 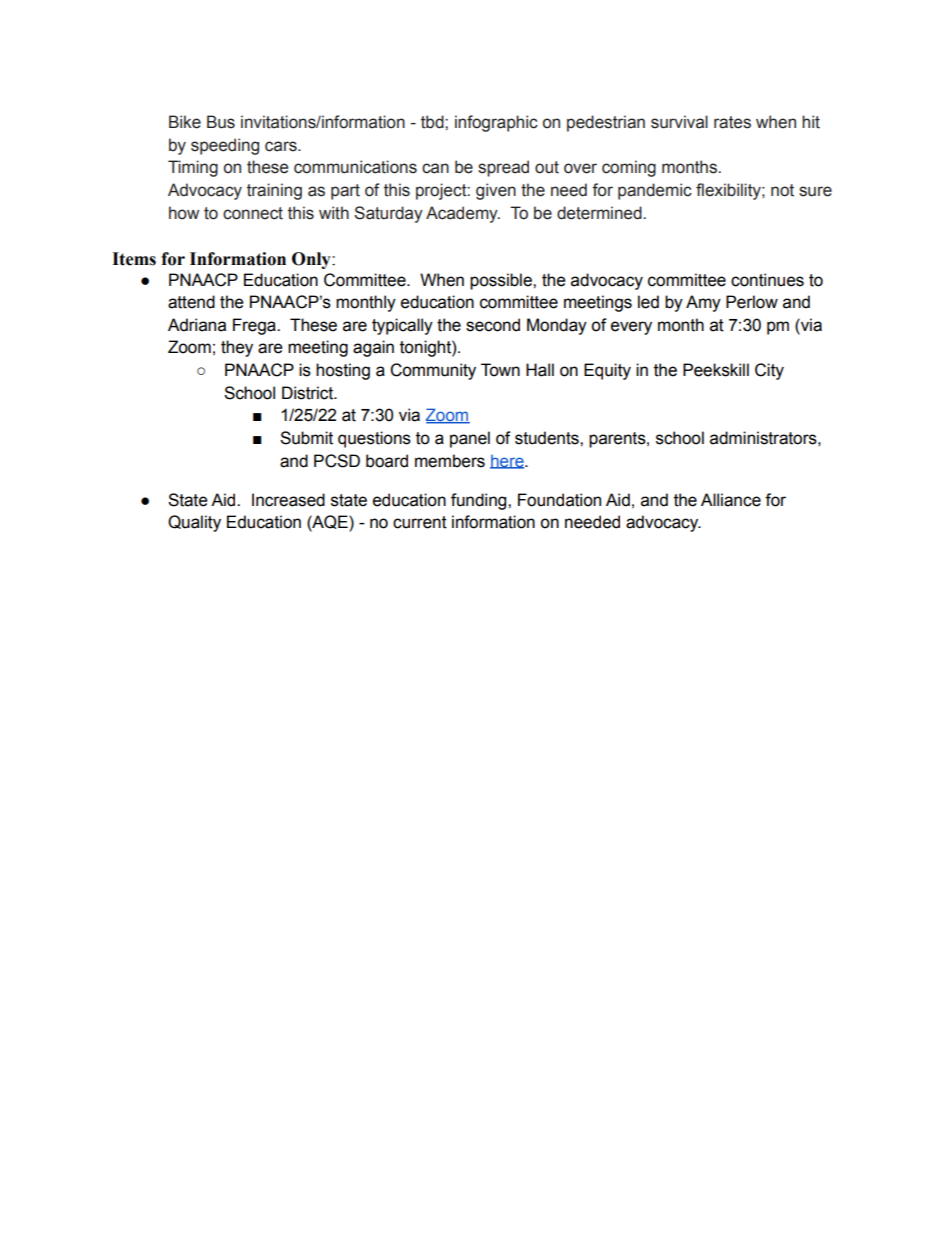 What do you see at coordinates (703, 303) in the screenshot?
I see `Amy` at bounding box center [703, 303].
